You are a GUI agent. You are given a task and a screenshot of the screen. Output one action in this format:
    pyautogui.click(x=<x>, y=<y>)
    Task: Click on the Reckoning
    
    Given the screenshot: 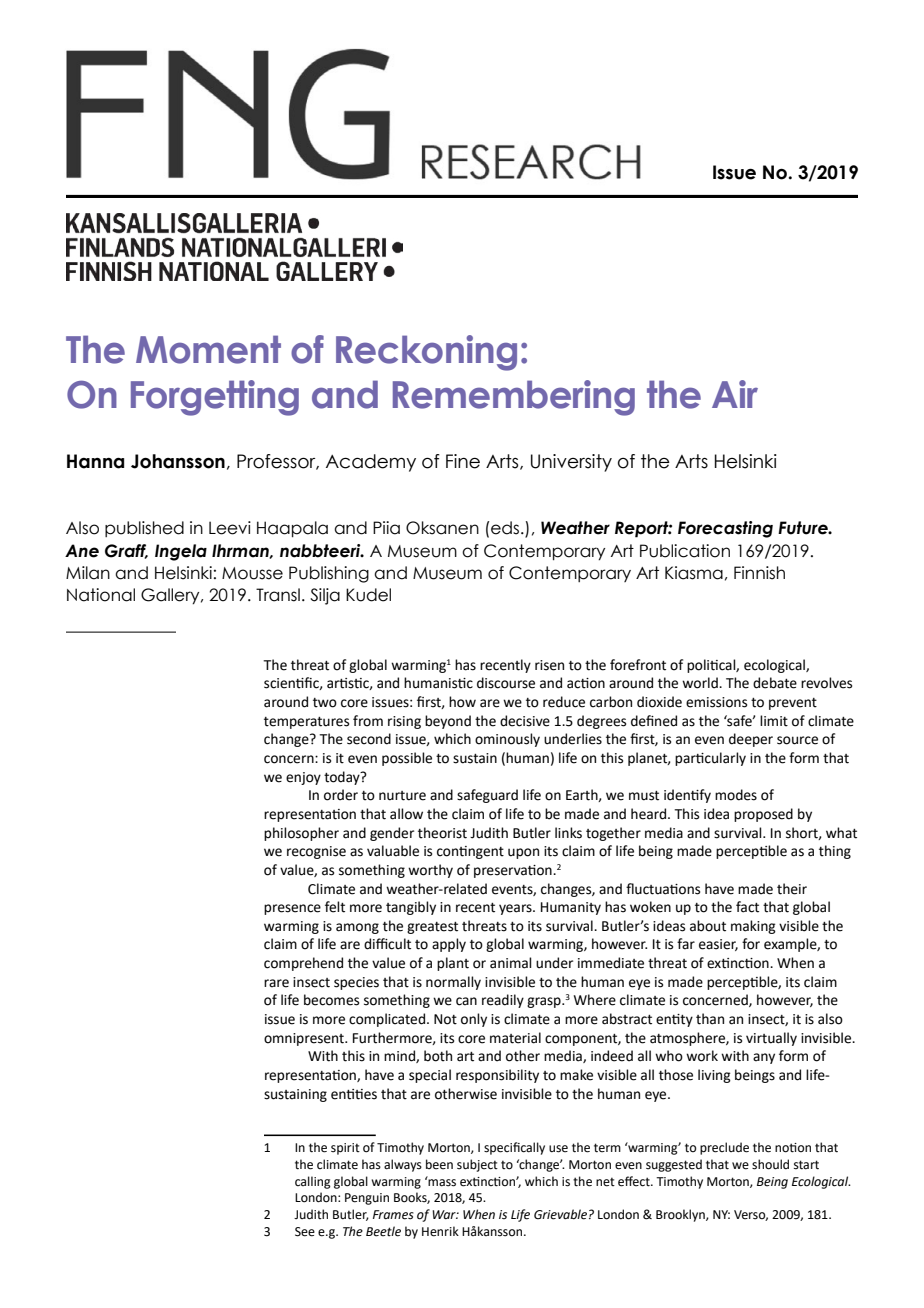 What is the action you would take?
    pyautogui.click(x=426, y=353)
